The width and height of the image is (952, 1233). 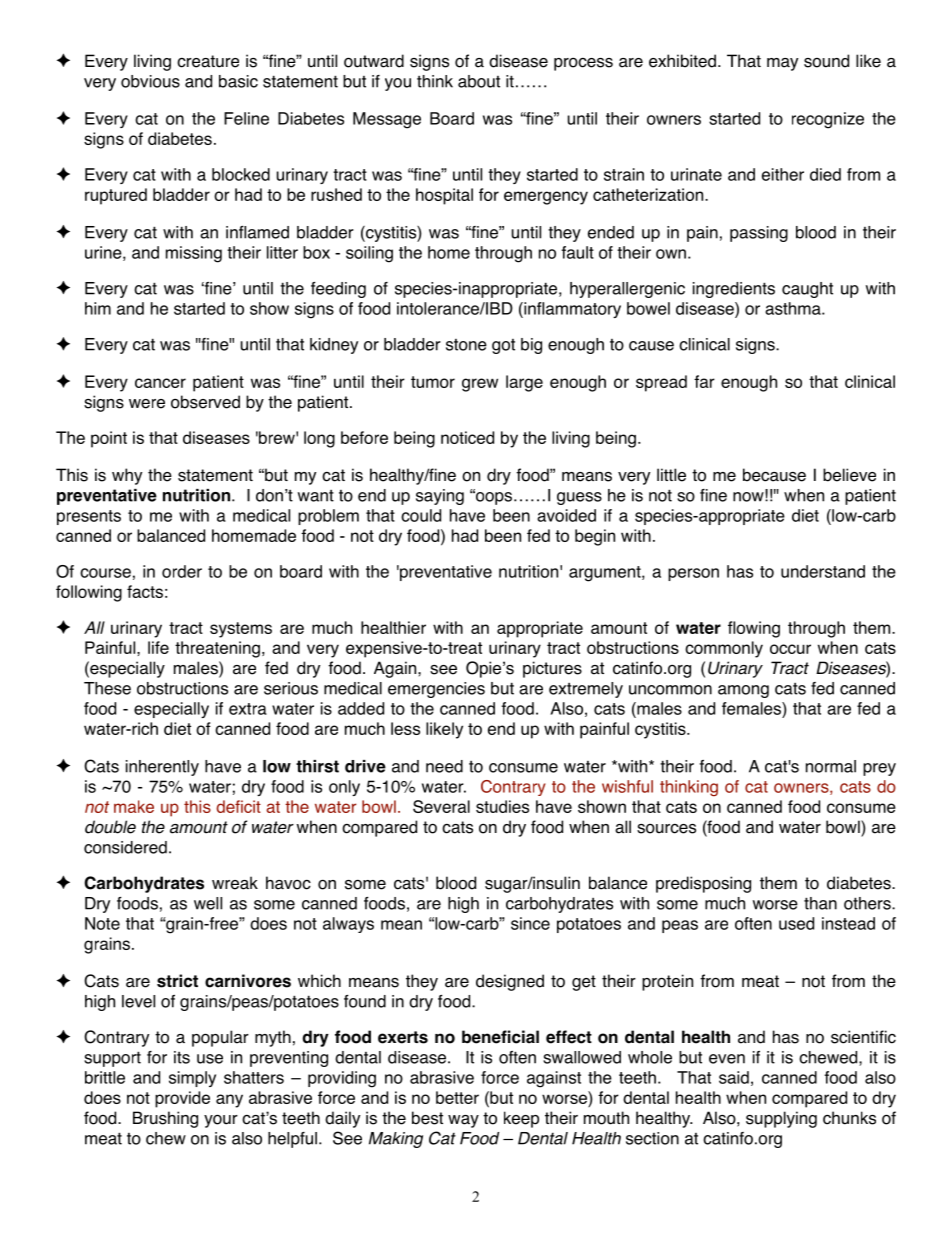 What do you see at coordinates (457, 1097) in the image?
I see `better` at bounding box center [457, 1097].
